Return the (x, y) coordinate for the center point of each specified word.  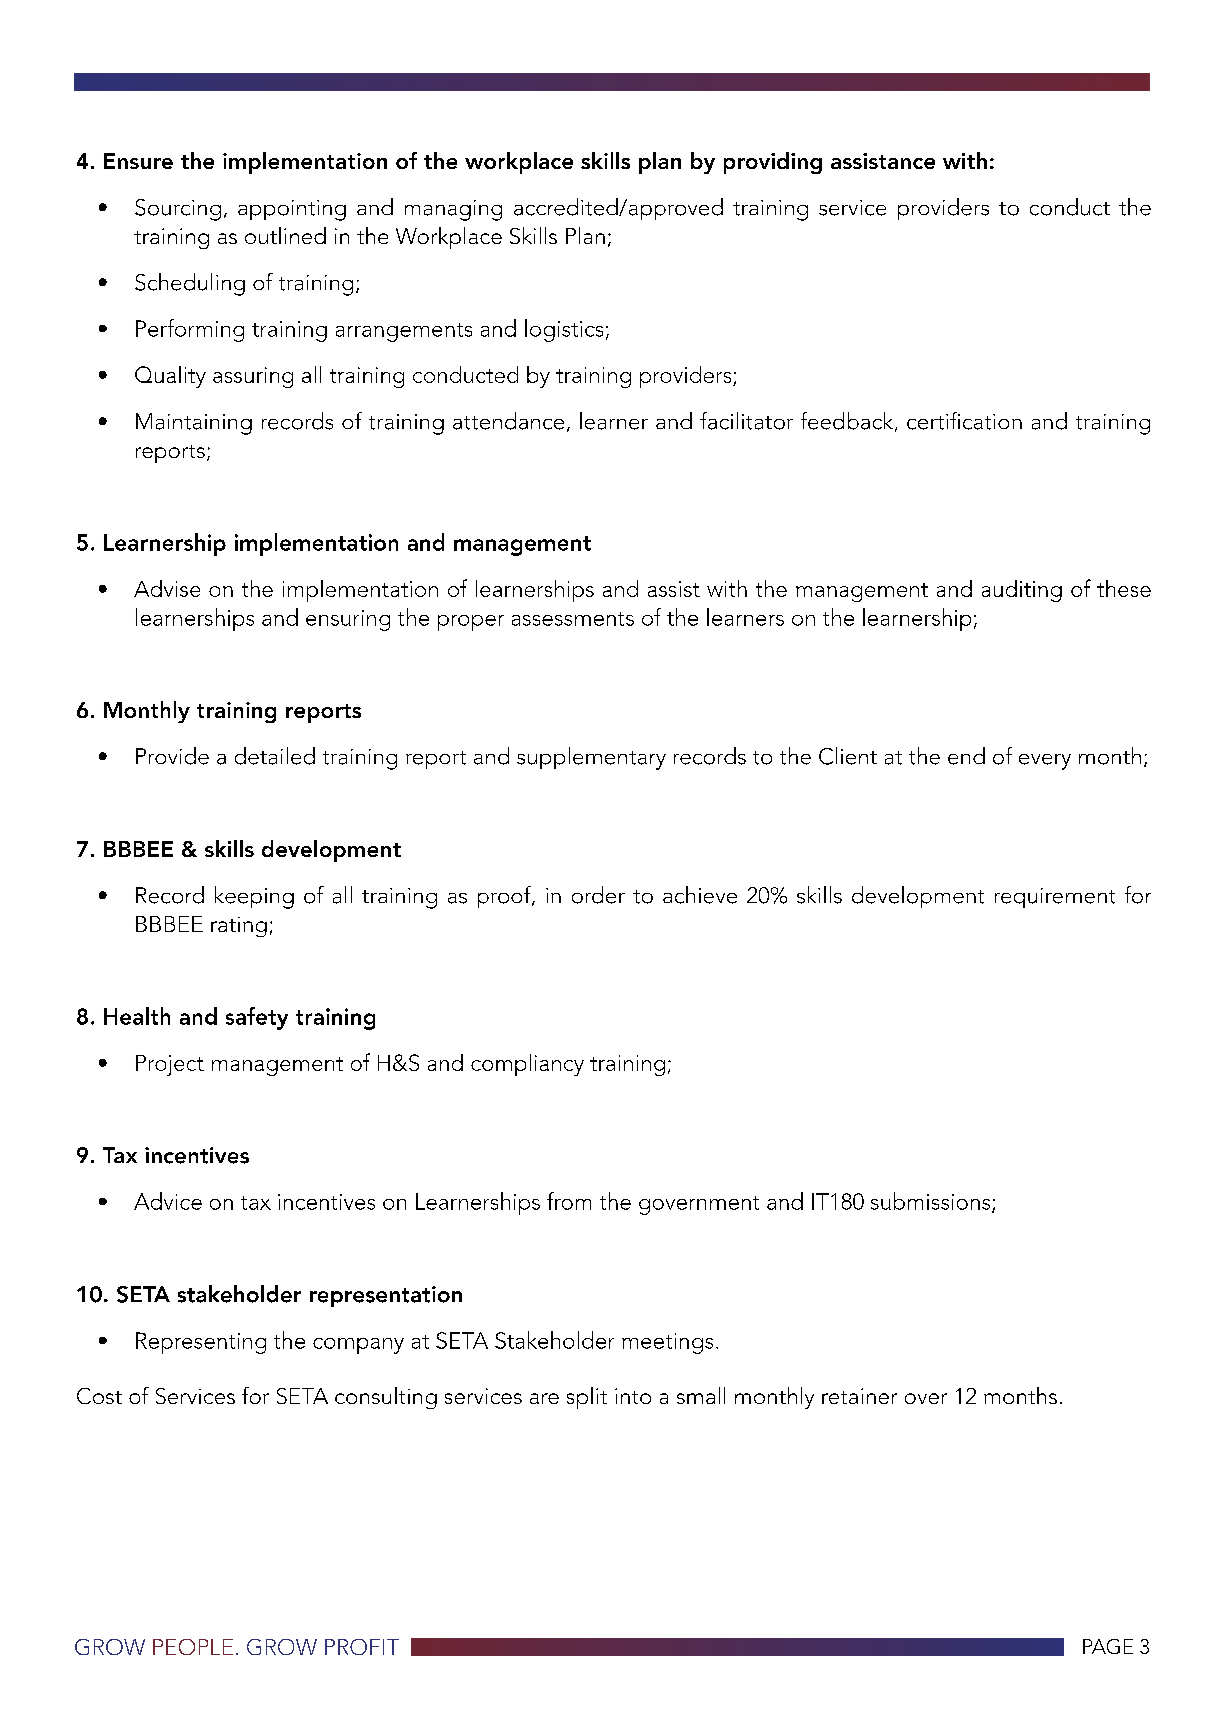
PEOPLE (193, 1647)
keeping (254, 897)
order (598, 895)
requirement (1055, 898)
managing (453, 210)
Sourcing (178, 210)
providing (773, 163)
